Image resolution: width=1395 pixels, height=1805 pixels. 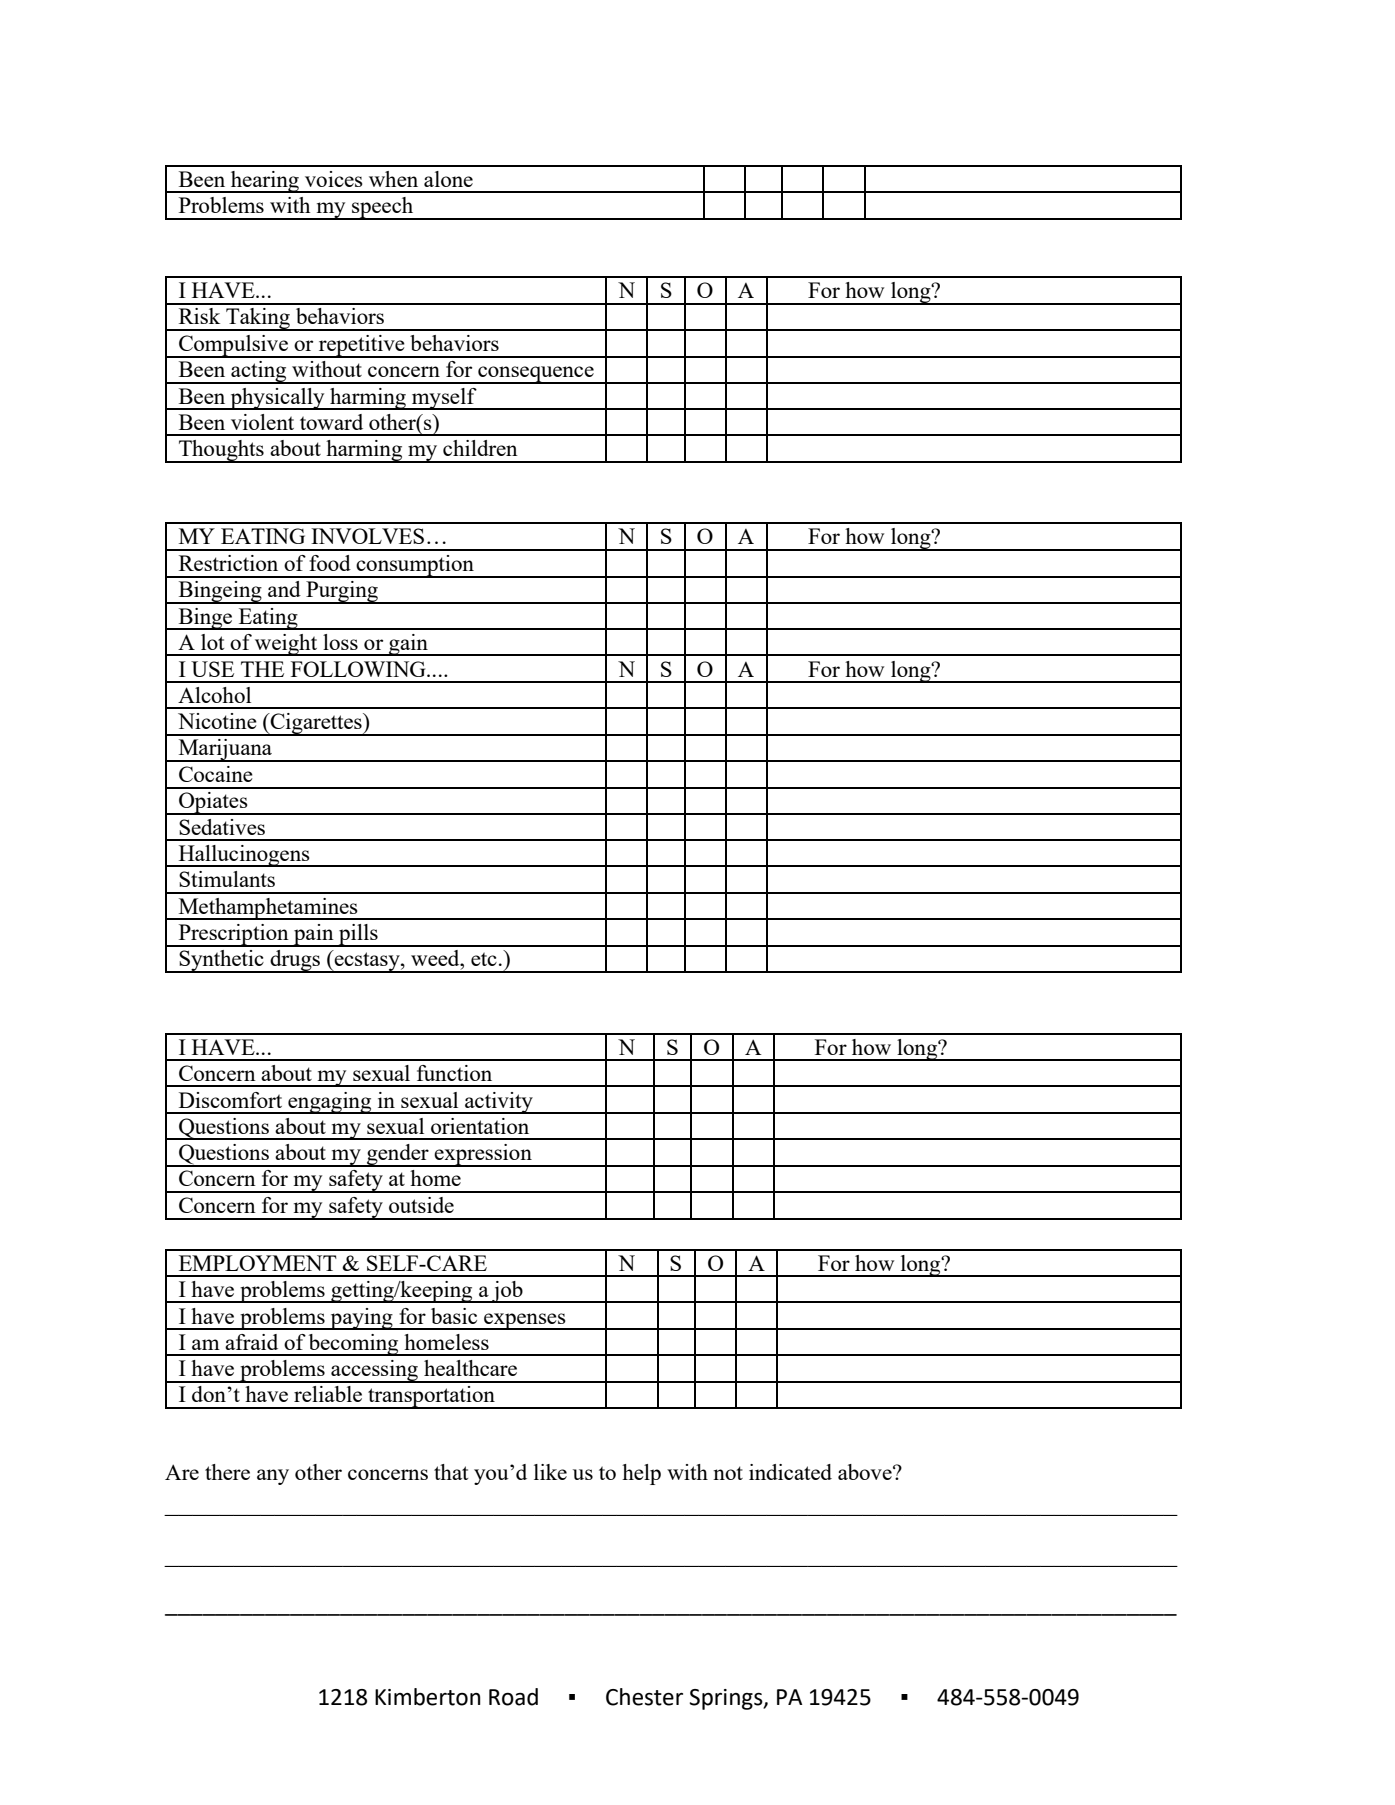 What do you see at coordinates (448, 179) in the screenshot?
I see `alone` at bounding box center [448, 179].
